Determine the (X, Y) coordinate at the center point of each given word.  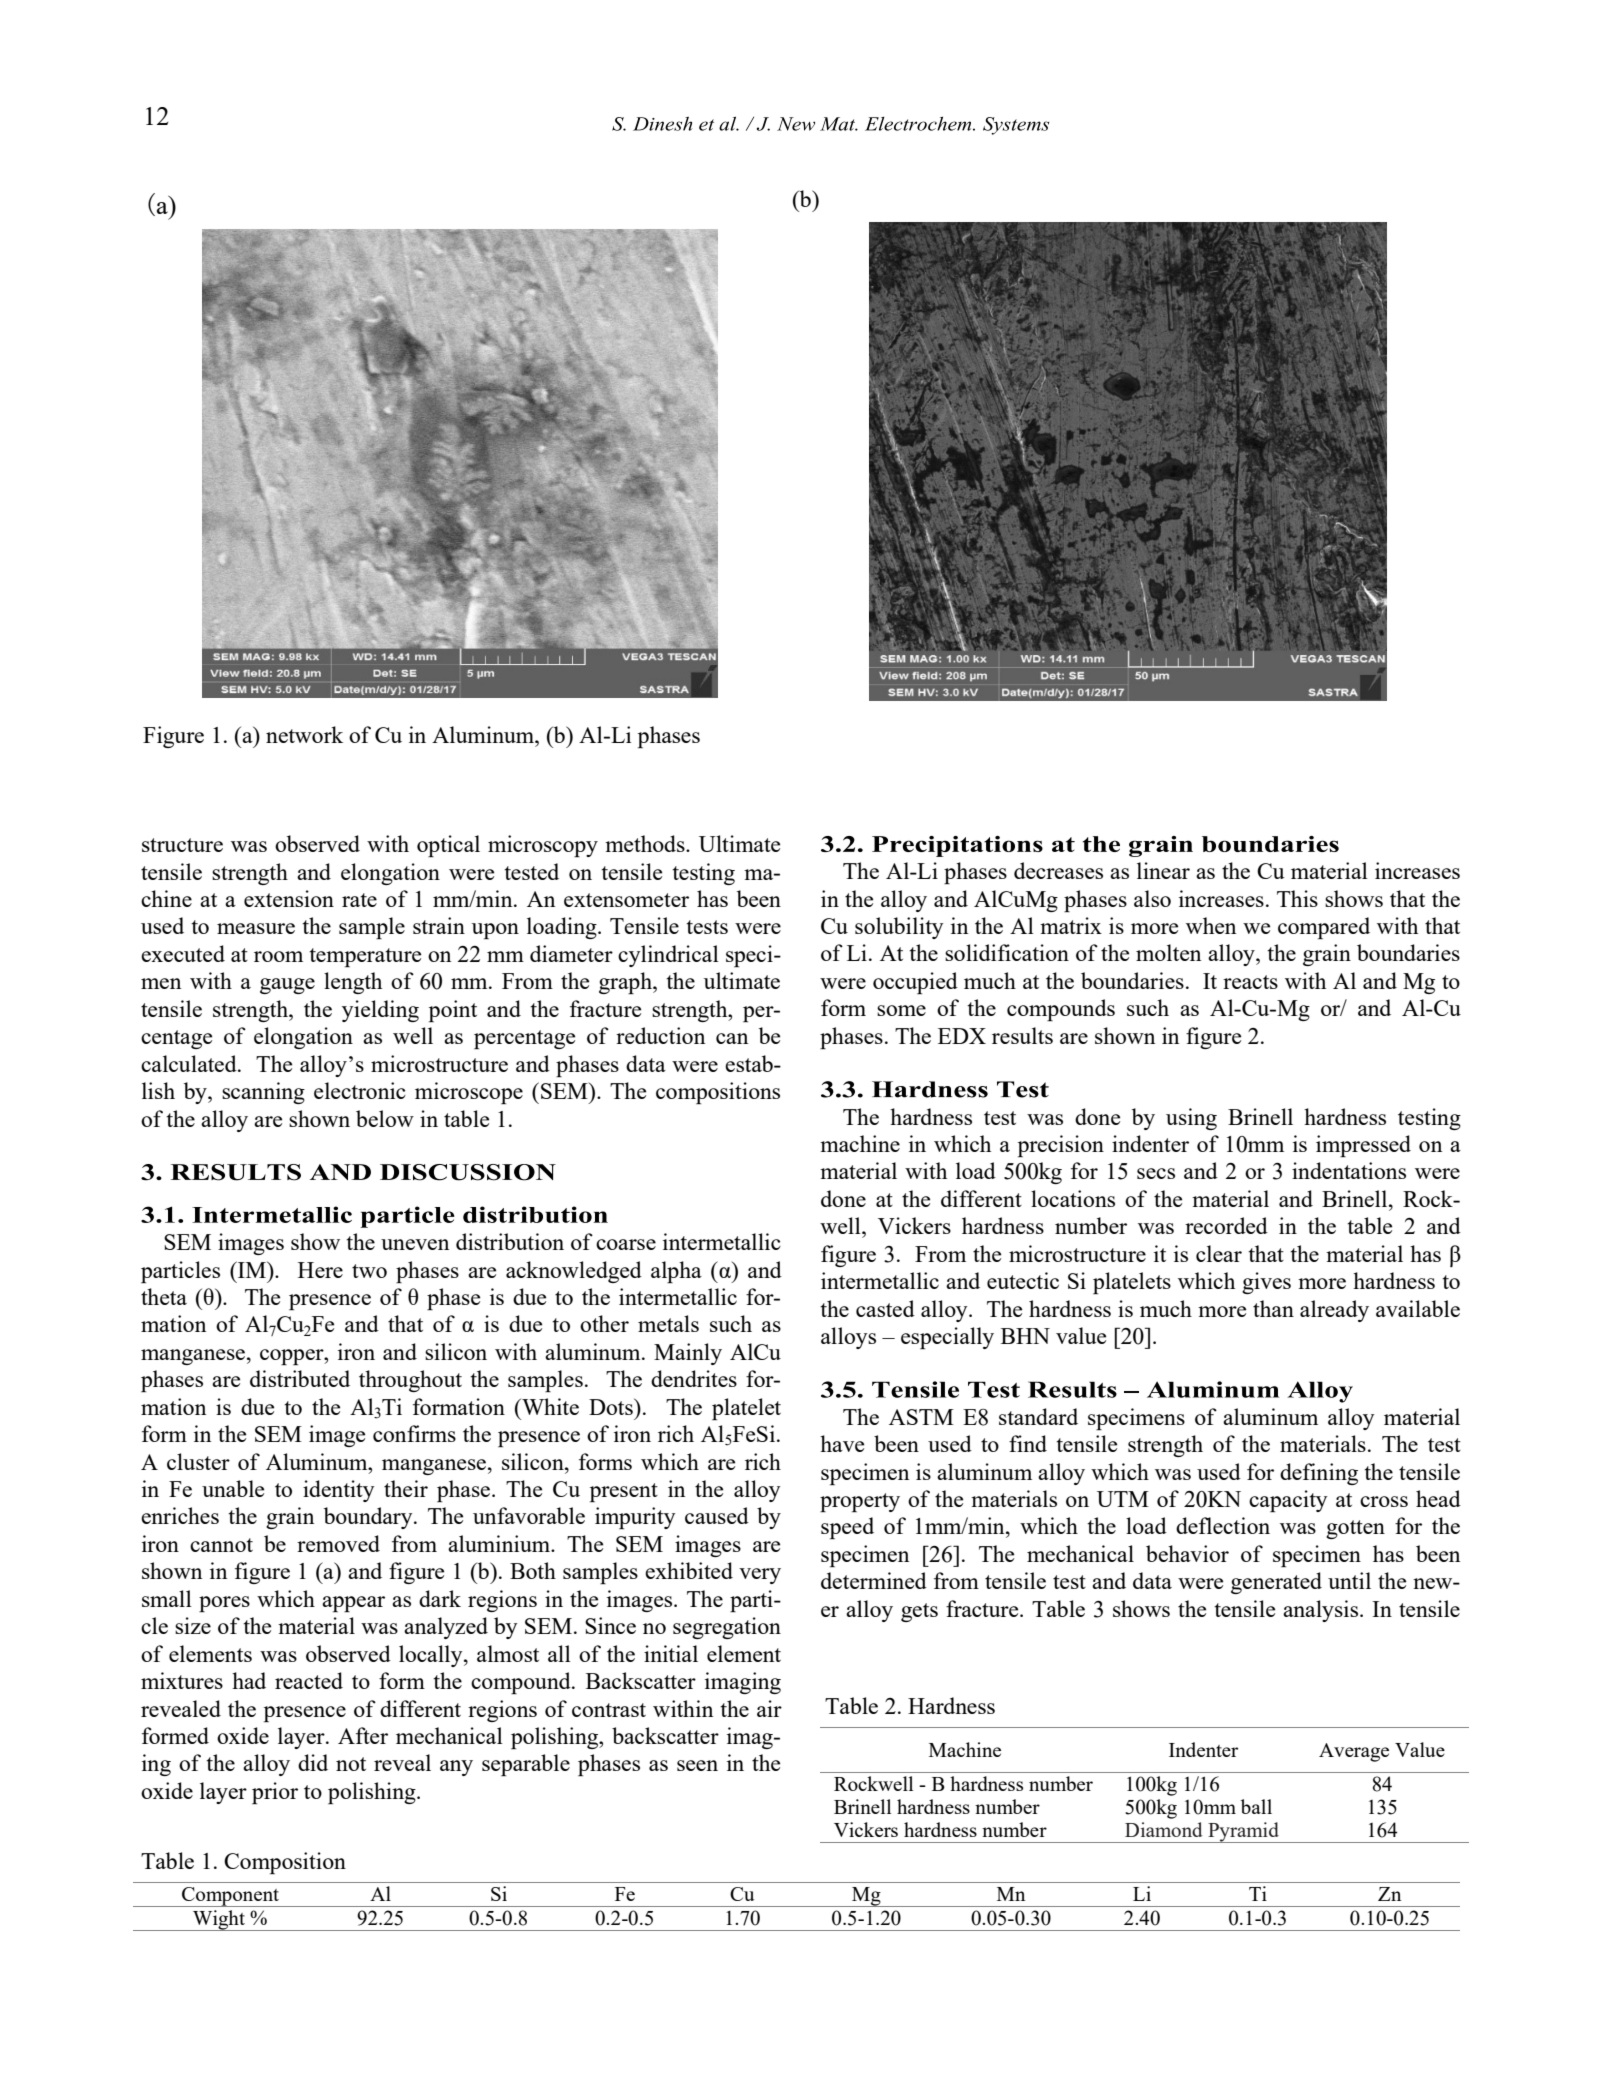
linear (1163, 870)
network (304, 734)
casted (885, 1308)
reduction (660, 1035)
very (760, 1576)
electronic (360, 1090)
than (1273, 1308)
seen (697, 1765)
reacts (1250, 982)
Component (230, 1897)
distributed (300, 1378)
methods (646, 843)
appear (353, 1604)
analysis (1322, 1611)
